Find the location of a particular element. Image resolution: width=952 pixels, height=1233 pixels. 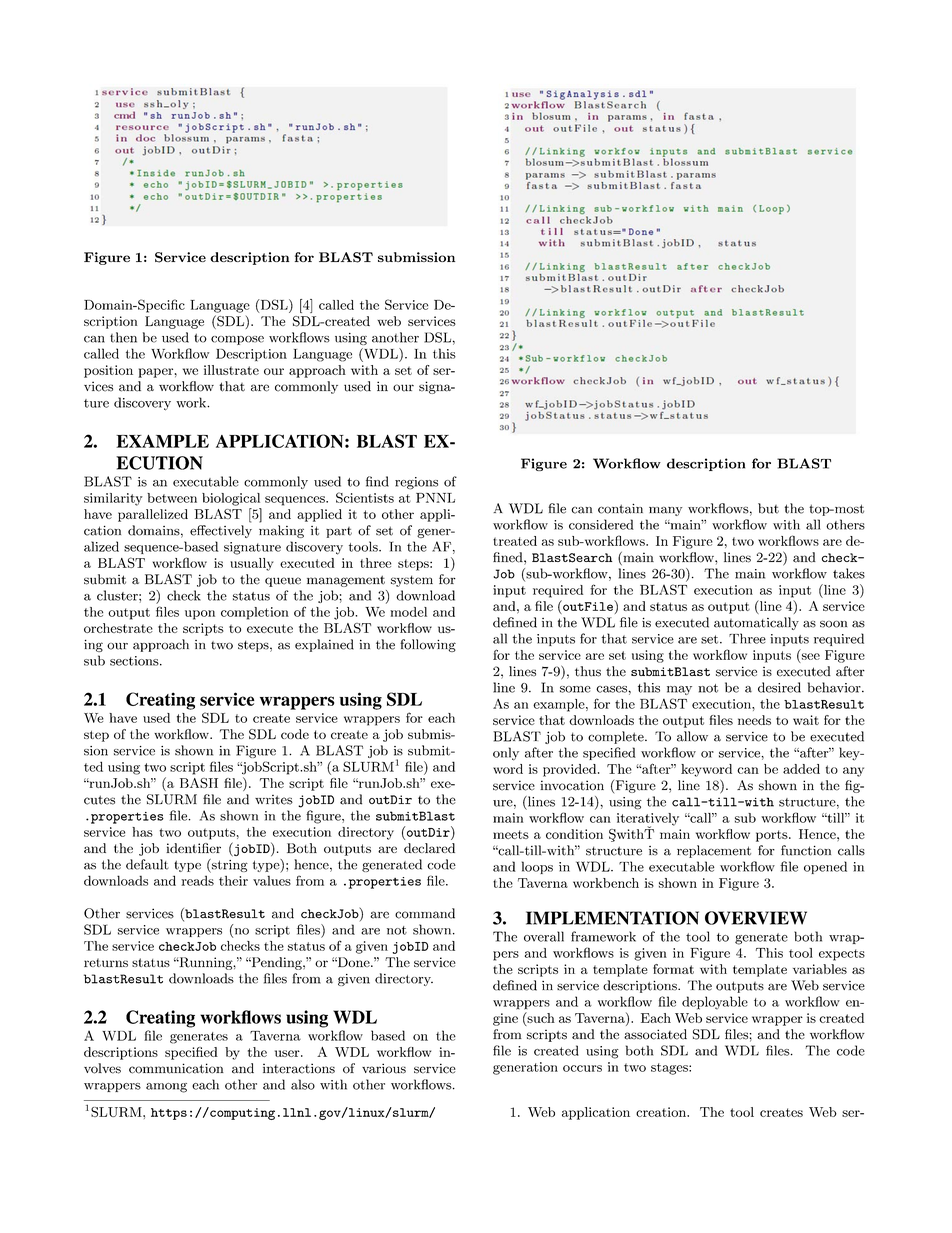

needs is located at coordinates (754, 720).
